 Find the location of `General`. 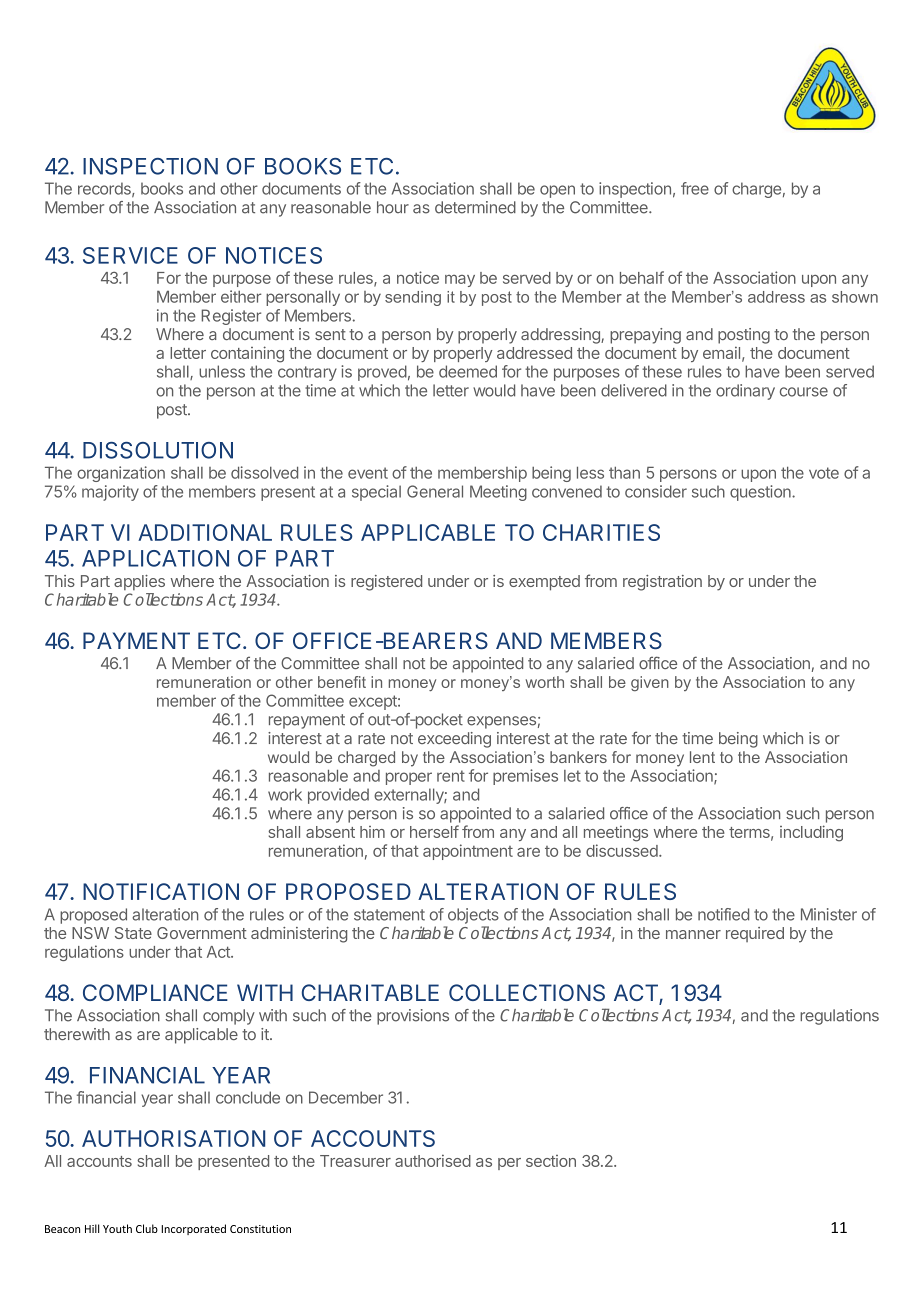

General is located at coordinates (435, 491).
